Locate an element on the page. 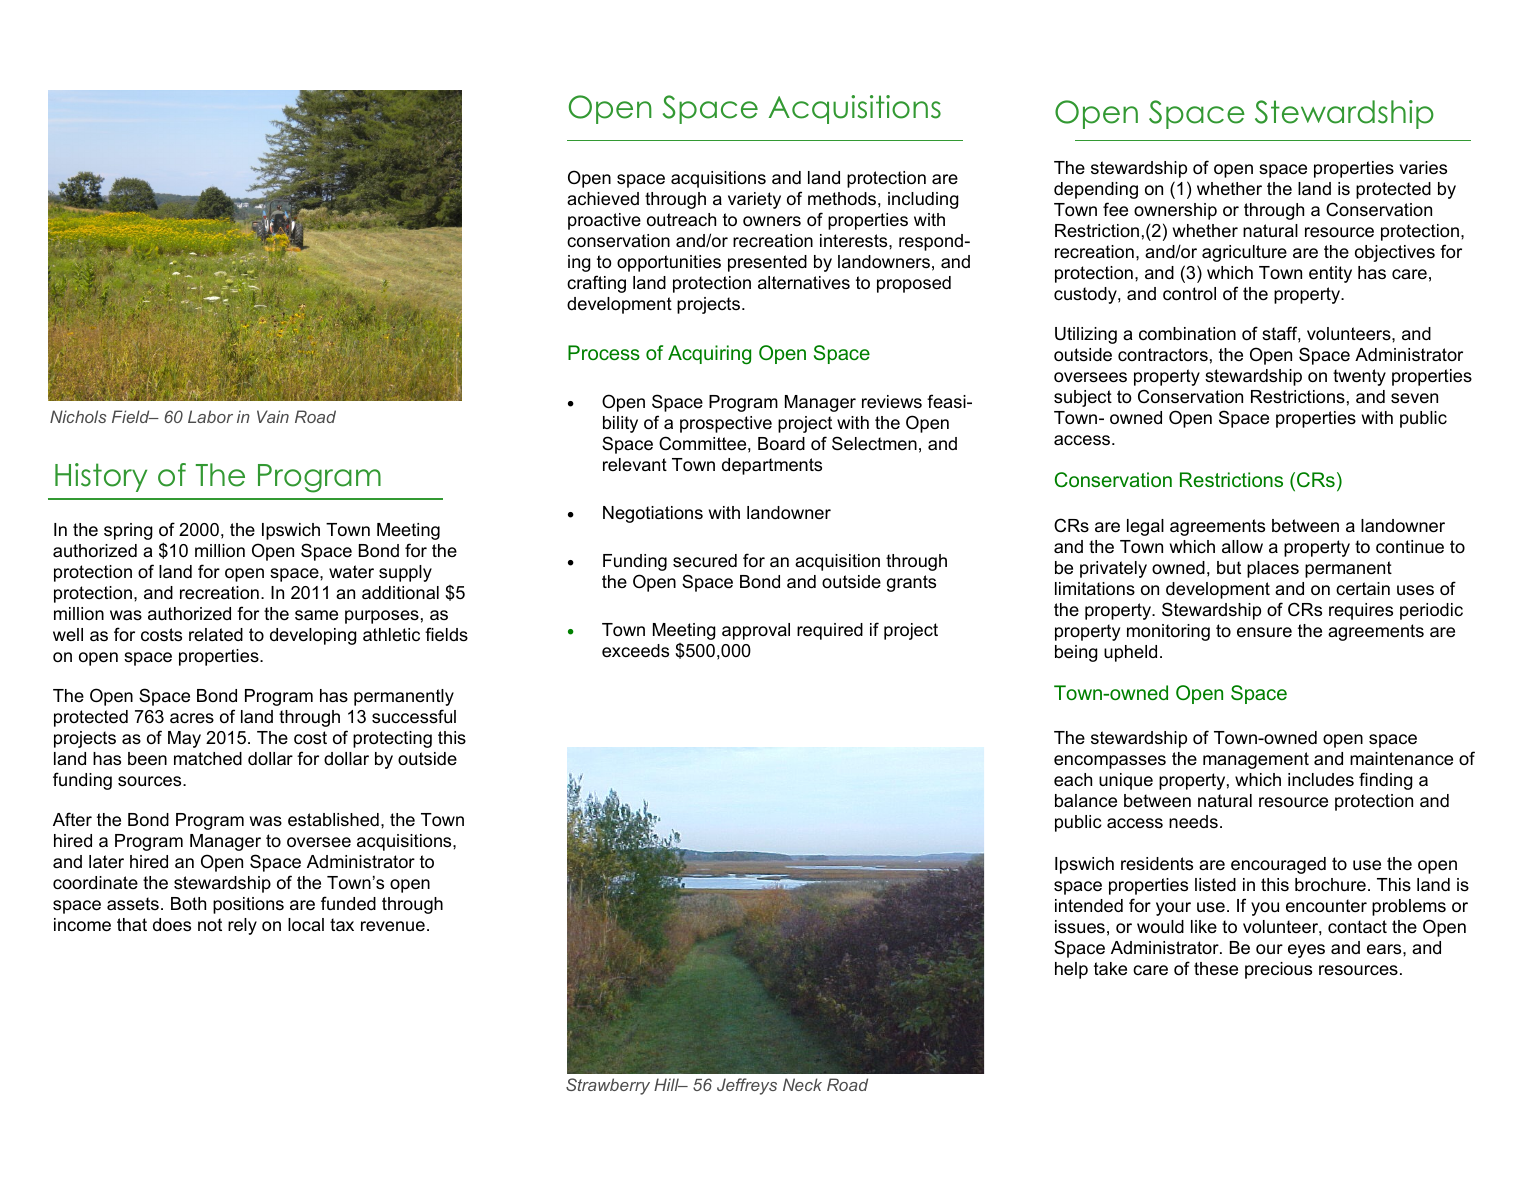 The image size is (1524, 1177). achieved is located at coordinates (603, 198).
